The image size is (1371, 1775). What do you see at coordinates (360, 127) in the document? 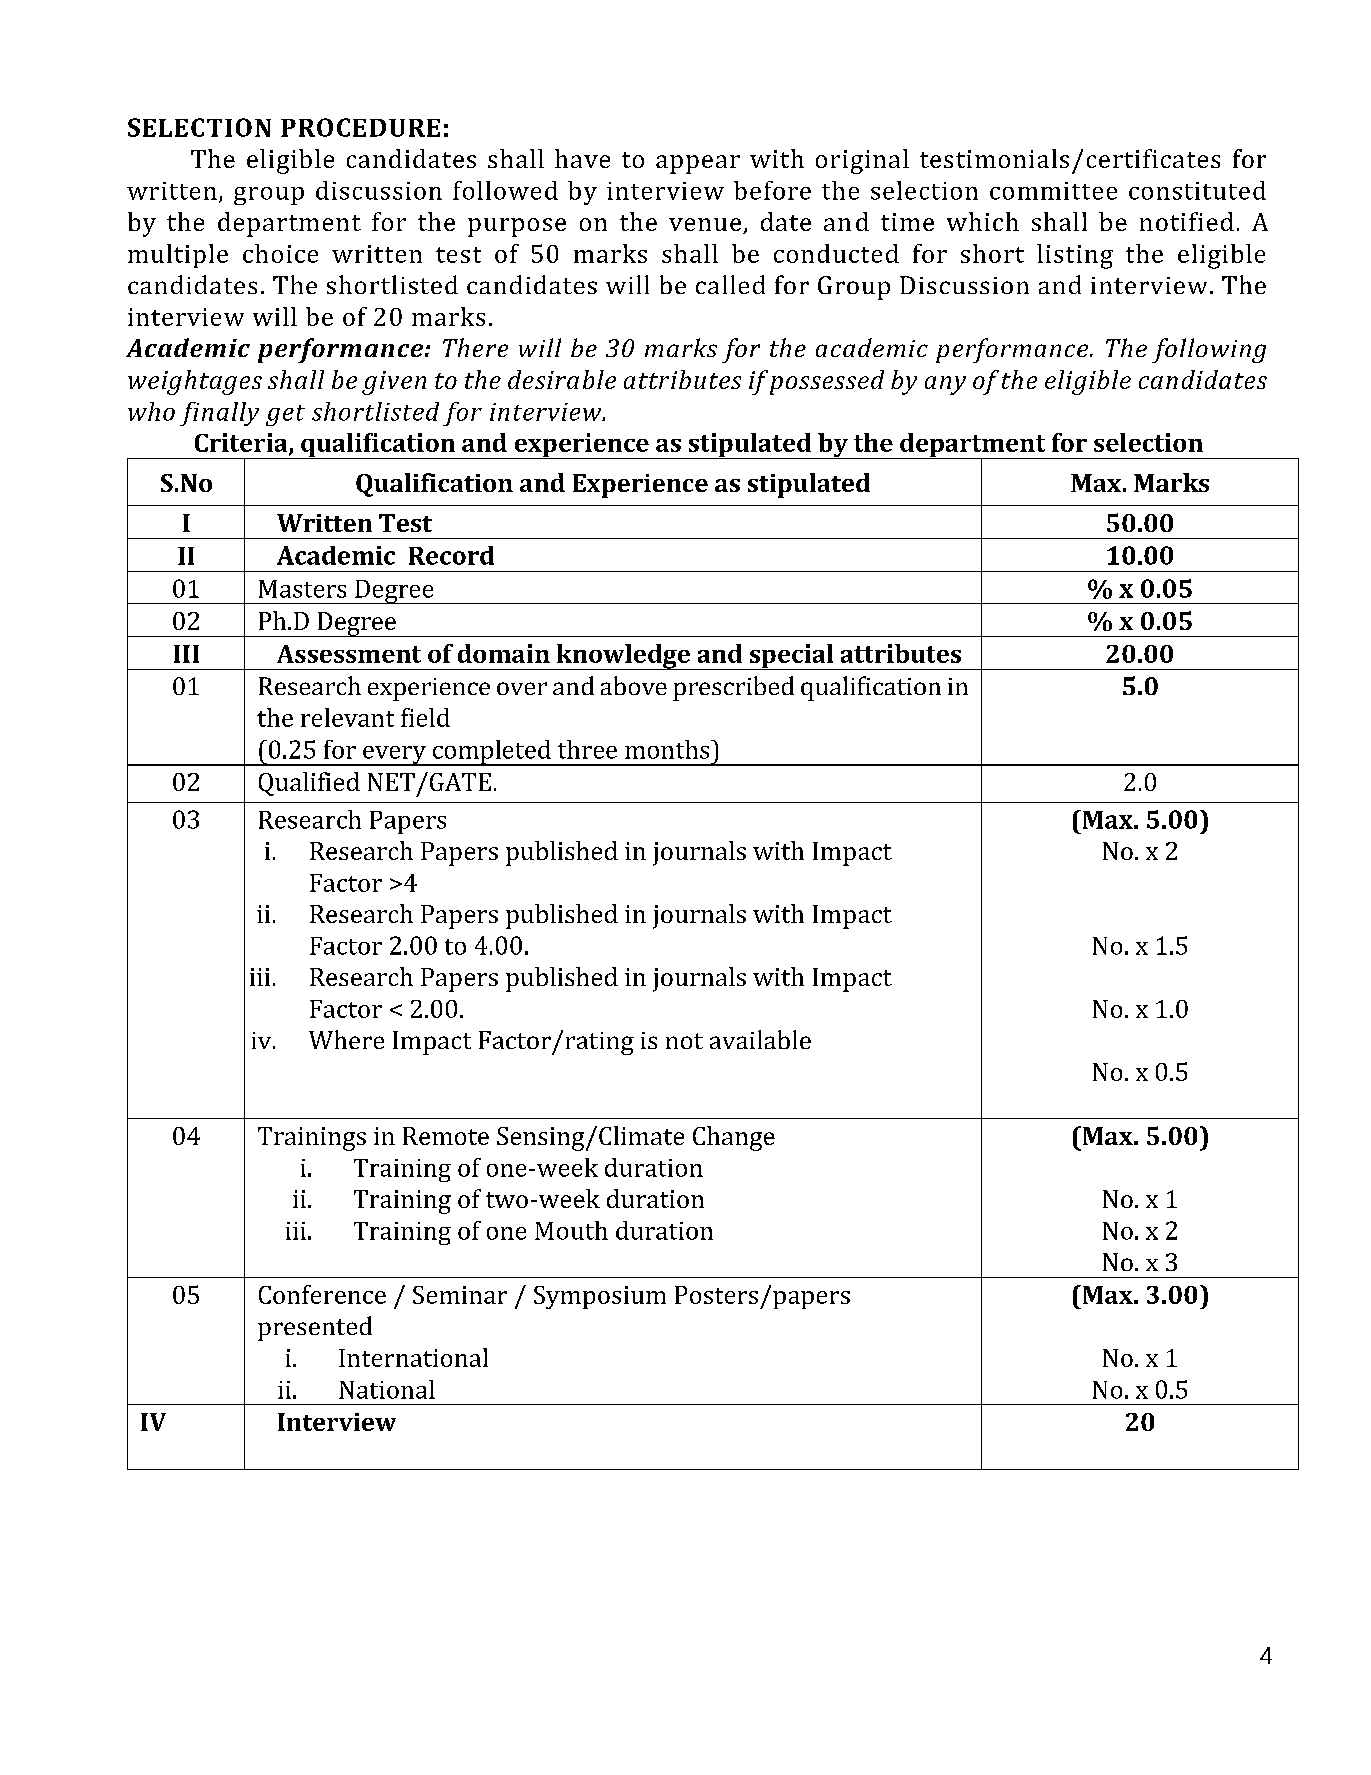
I see `PROCEDURE` at bounding box center [360, 127].
